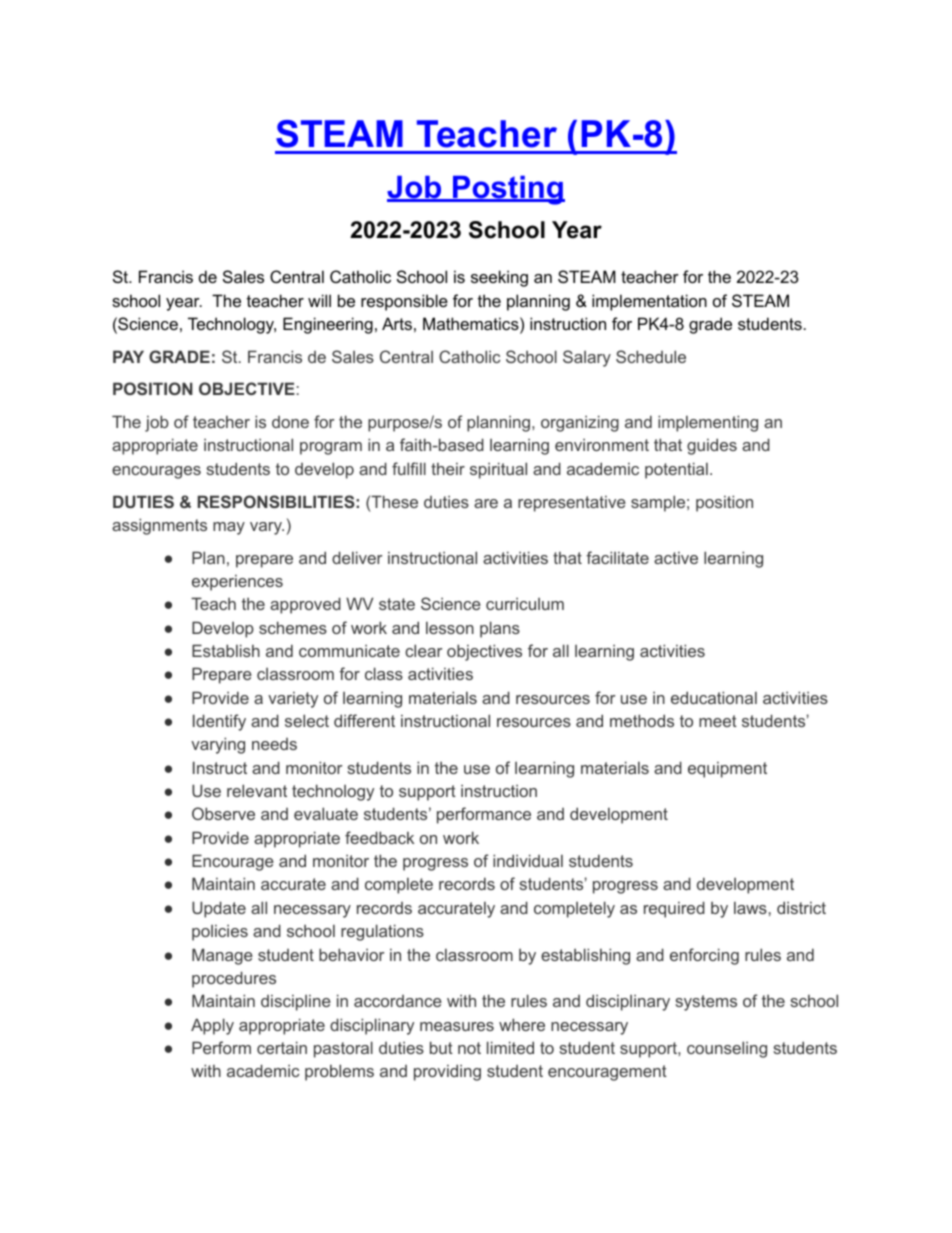  What do you see at coordinates (212, 1026) in the document?
I see `Apply` at bounding box center [212, 1026].
